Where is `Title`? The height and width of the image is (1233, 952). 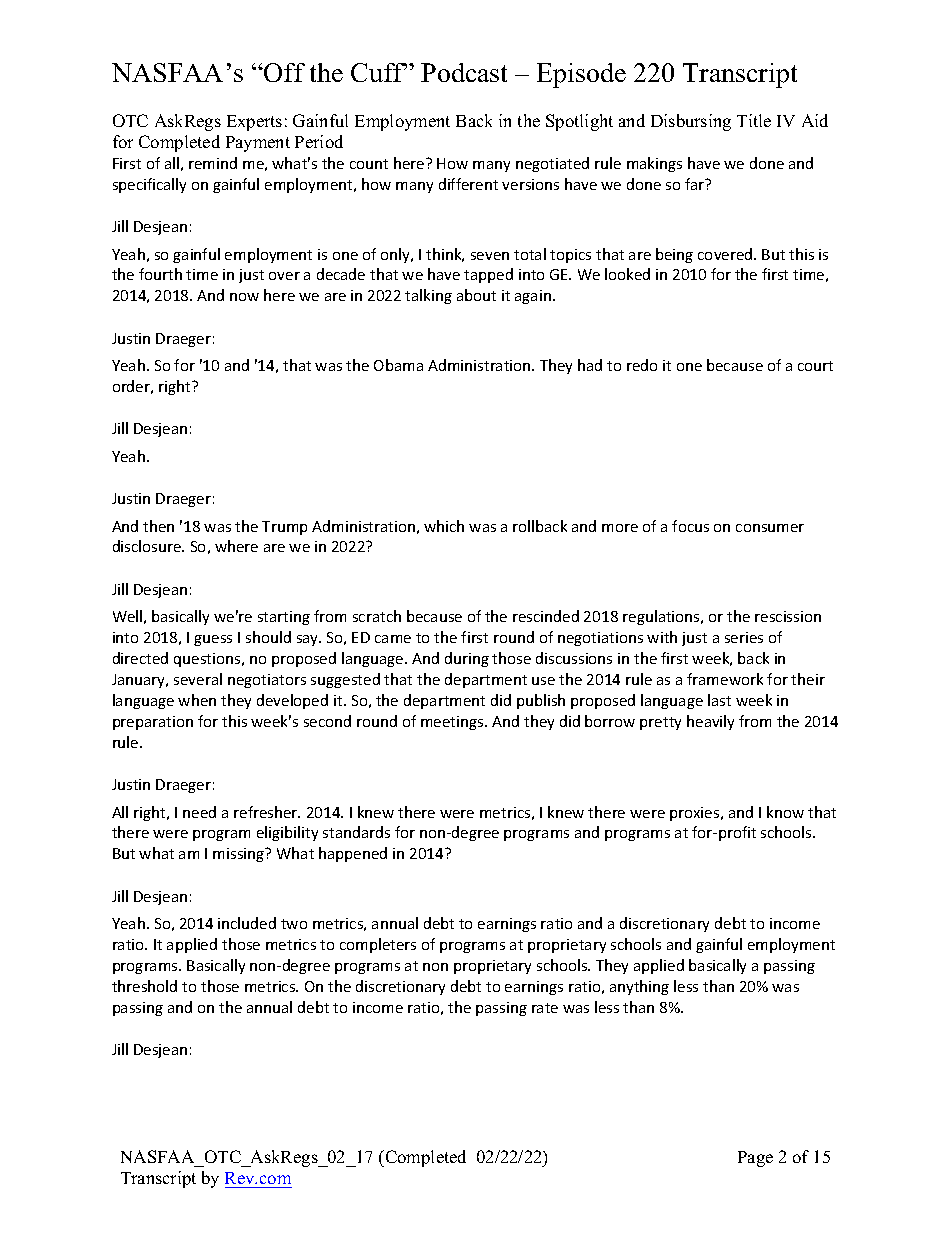 Title is located at coordinates (754, 120).
